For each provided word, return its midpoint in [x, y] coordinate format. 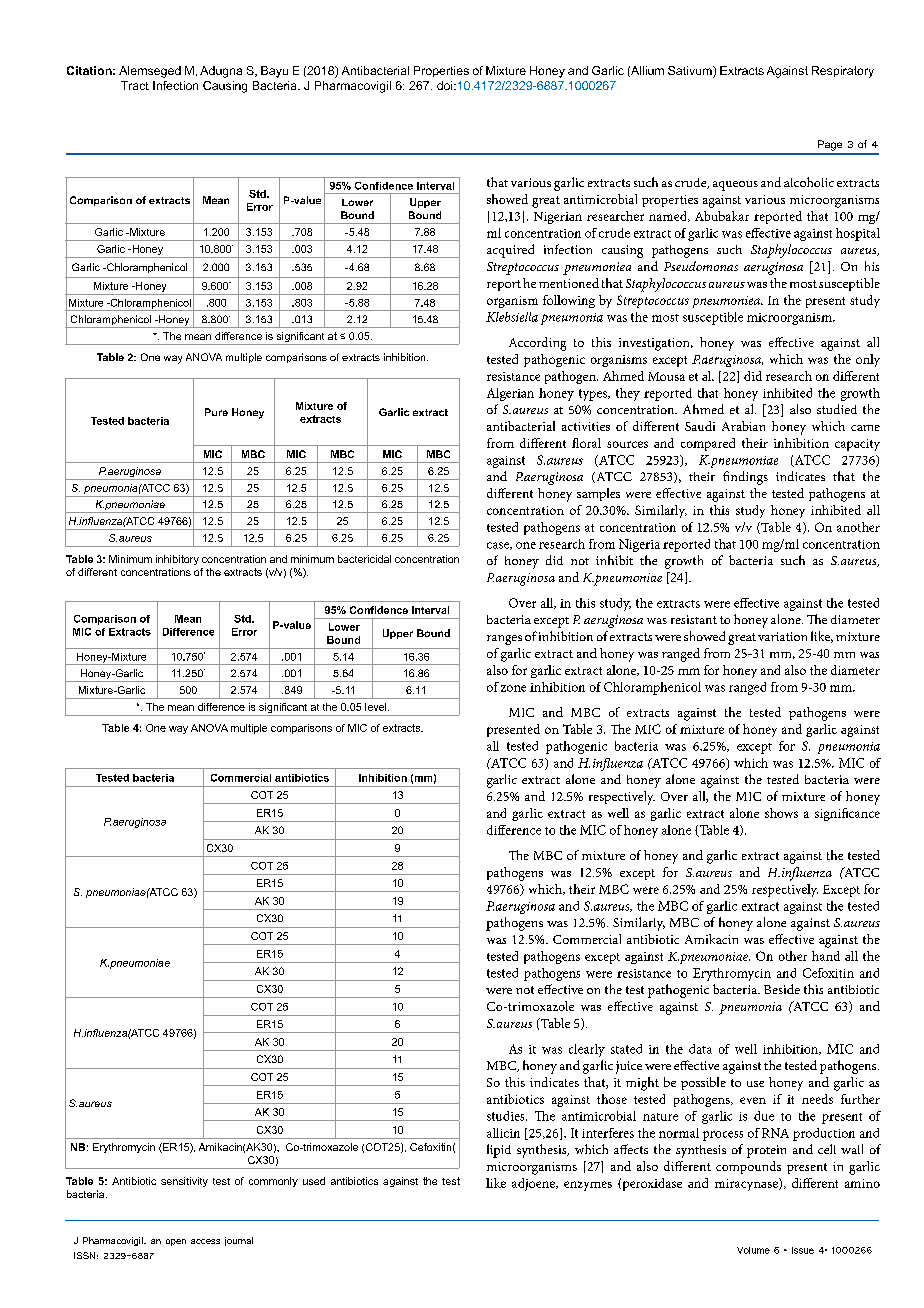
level [377, 707]
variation [782, 636]
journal [239, 1241]
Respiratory [843, 72]
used [314, 1181]
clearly [587, 1050]
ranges [504, 640]
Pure [216, 412]
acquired [510, 251]
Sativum [691, 72]
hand [826, 956]
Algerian [510, 394]
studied [837, 409]
